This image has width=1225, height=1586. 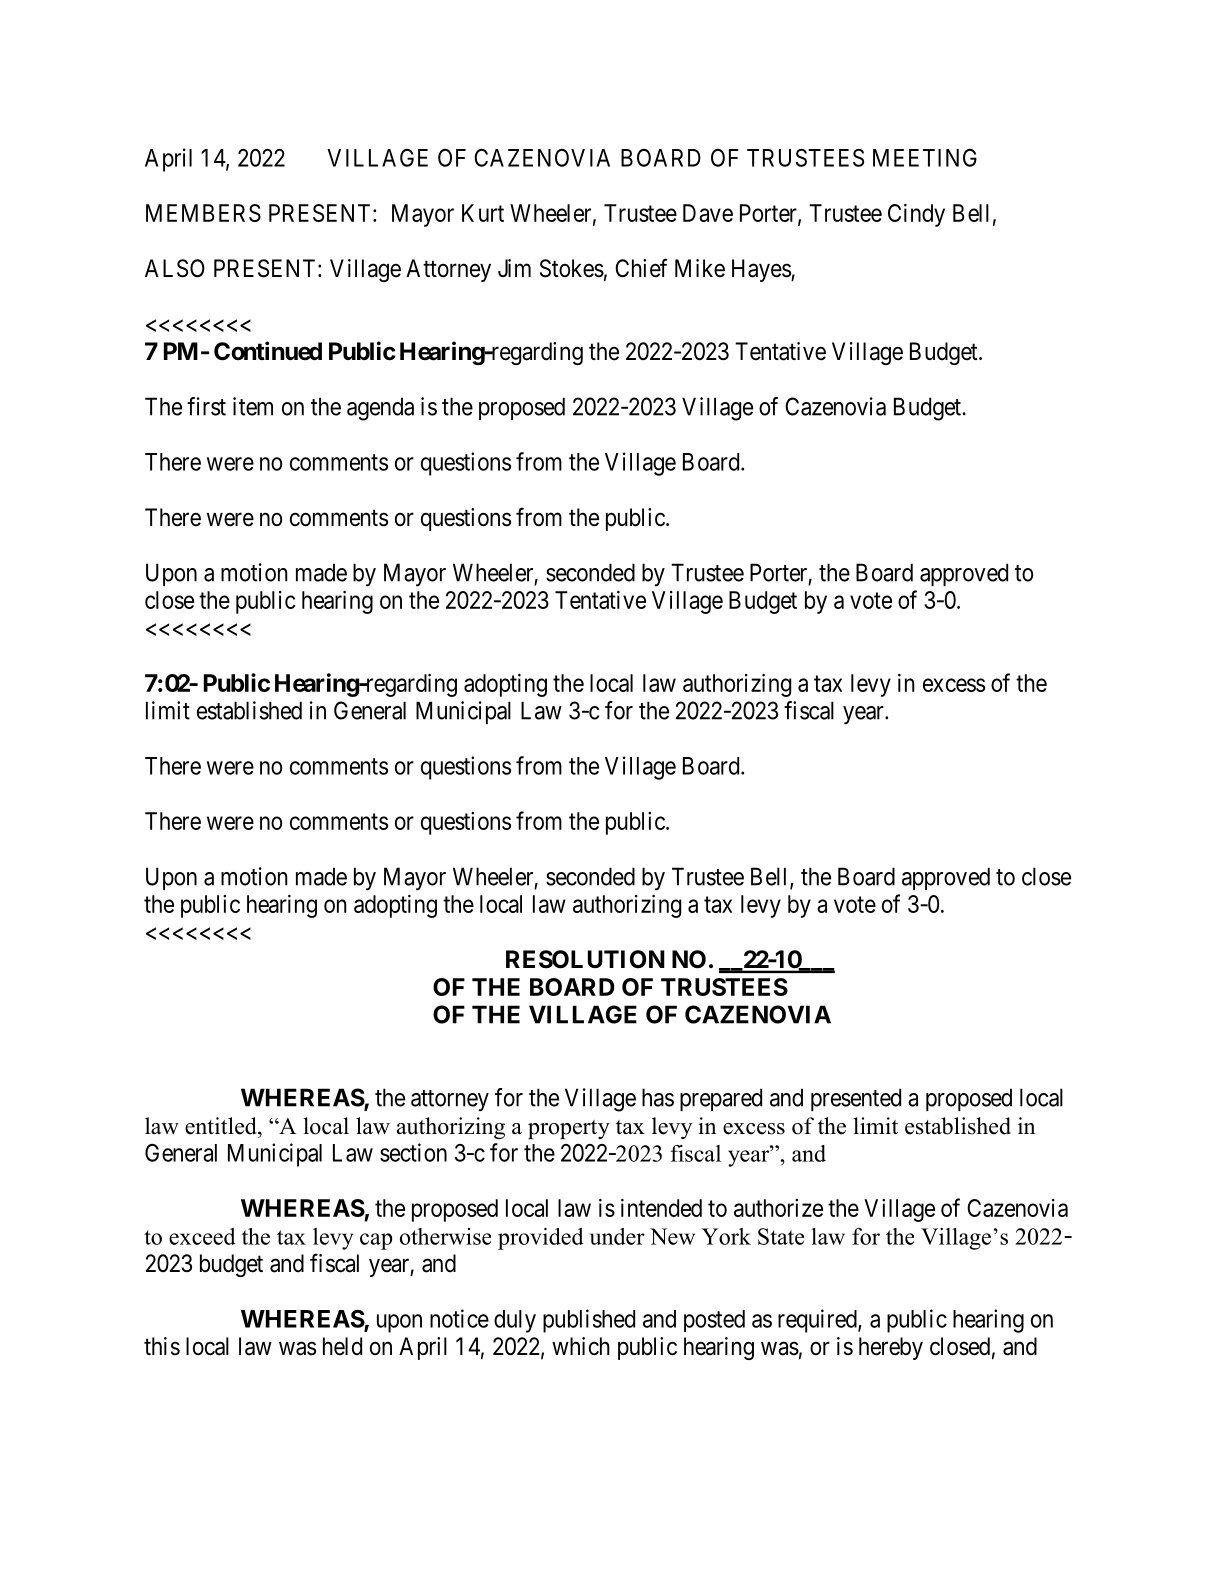 I want to click on hereby, so click(x=891, y=1348).
